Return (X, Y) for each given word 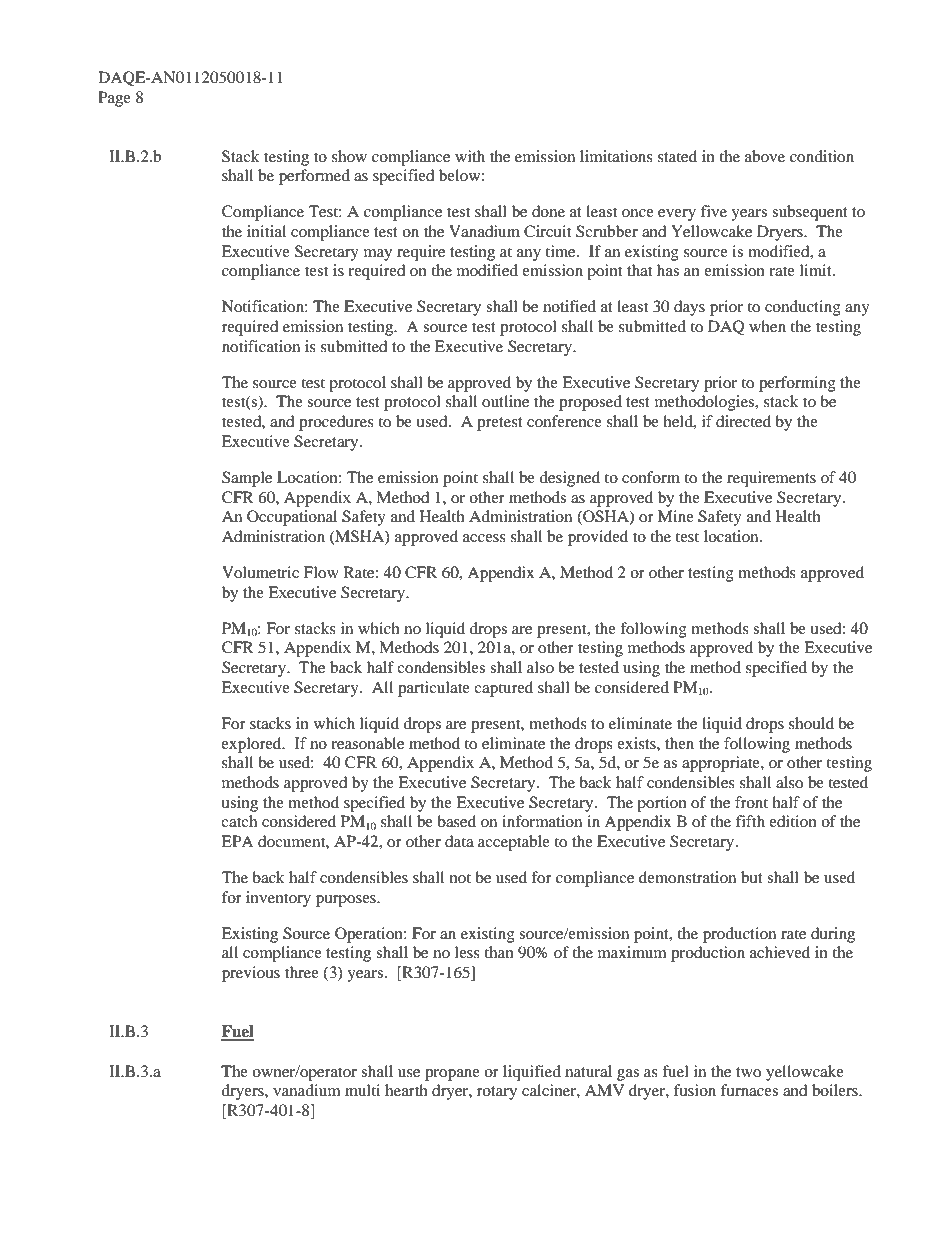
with (470, 156)
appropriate (722, 764)
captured (503, 689)
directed (743, 421)
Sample (247, 479)
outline (505, 401)
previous (251, 974)
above (765, 156)
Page (114, 99)
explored (252, 745)
